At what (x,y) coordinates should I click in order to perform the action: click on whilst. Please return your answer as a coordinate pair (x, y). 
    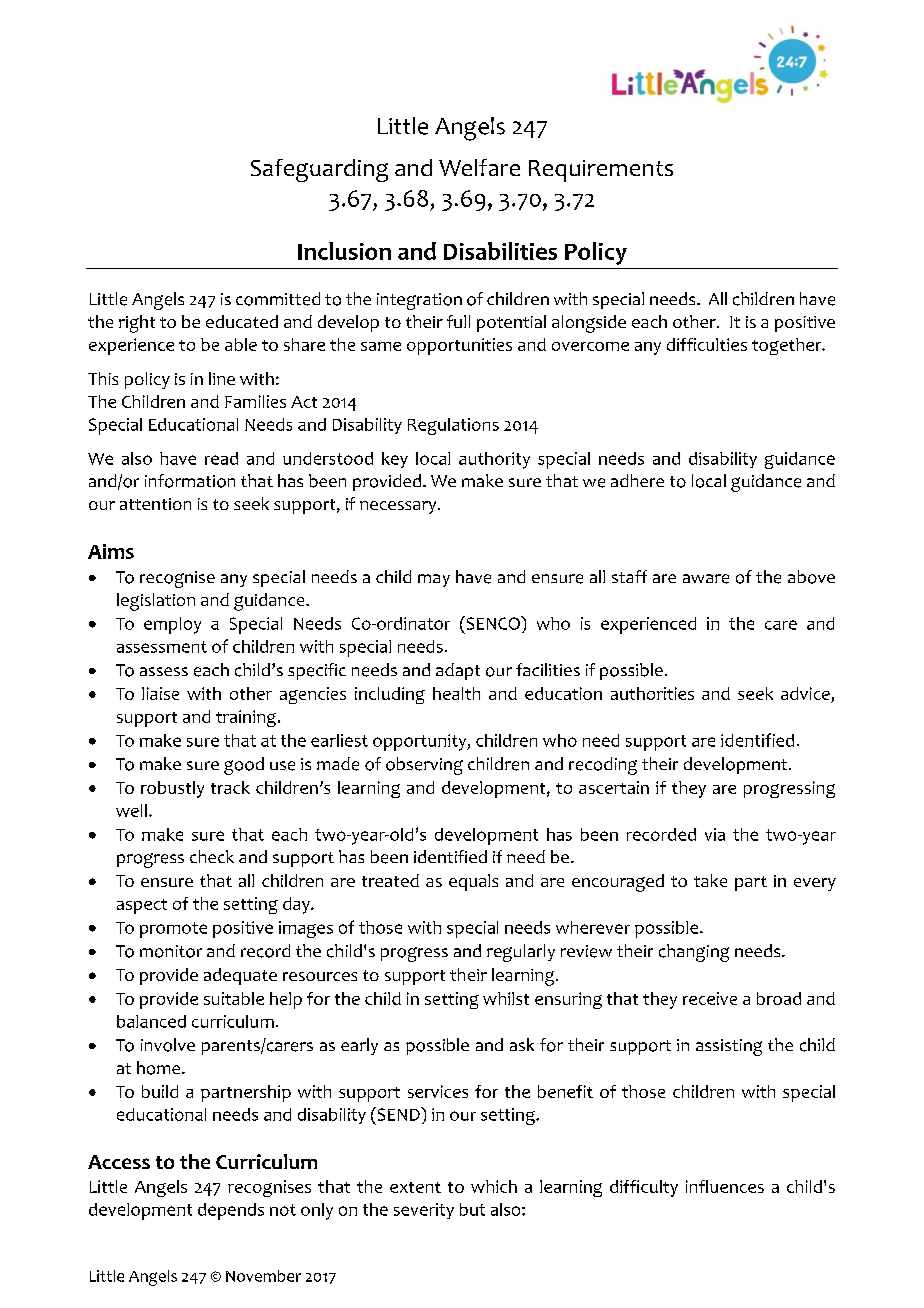
    Looking at the image, I should click on (506, 998).
